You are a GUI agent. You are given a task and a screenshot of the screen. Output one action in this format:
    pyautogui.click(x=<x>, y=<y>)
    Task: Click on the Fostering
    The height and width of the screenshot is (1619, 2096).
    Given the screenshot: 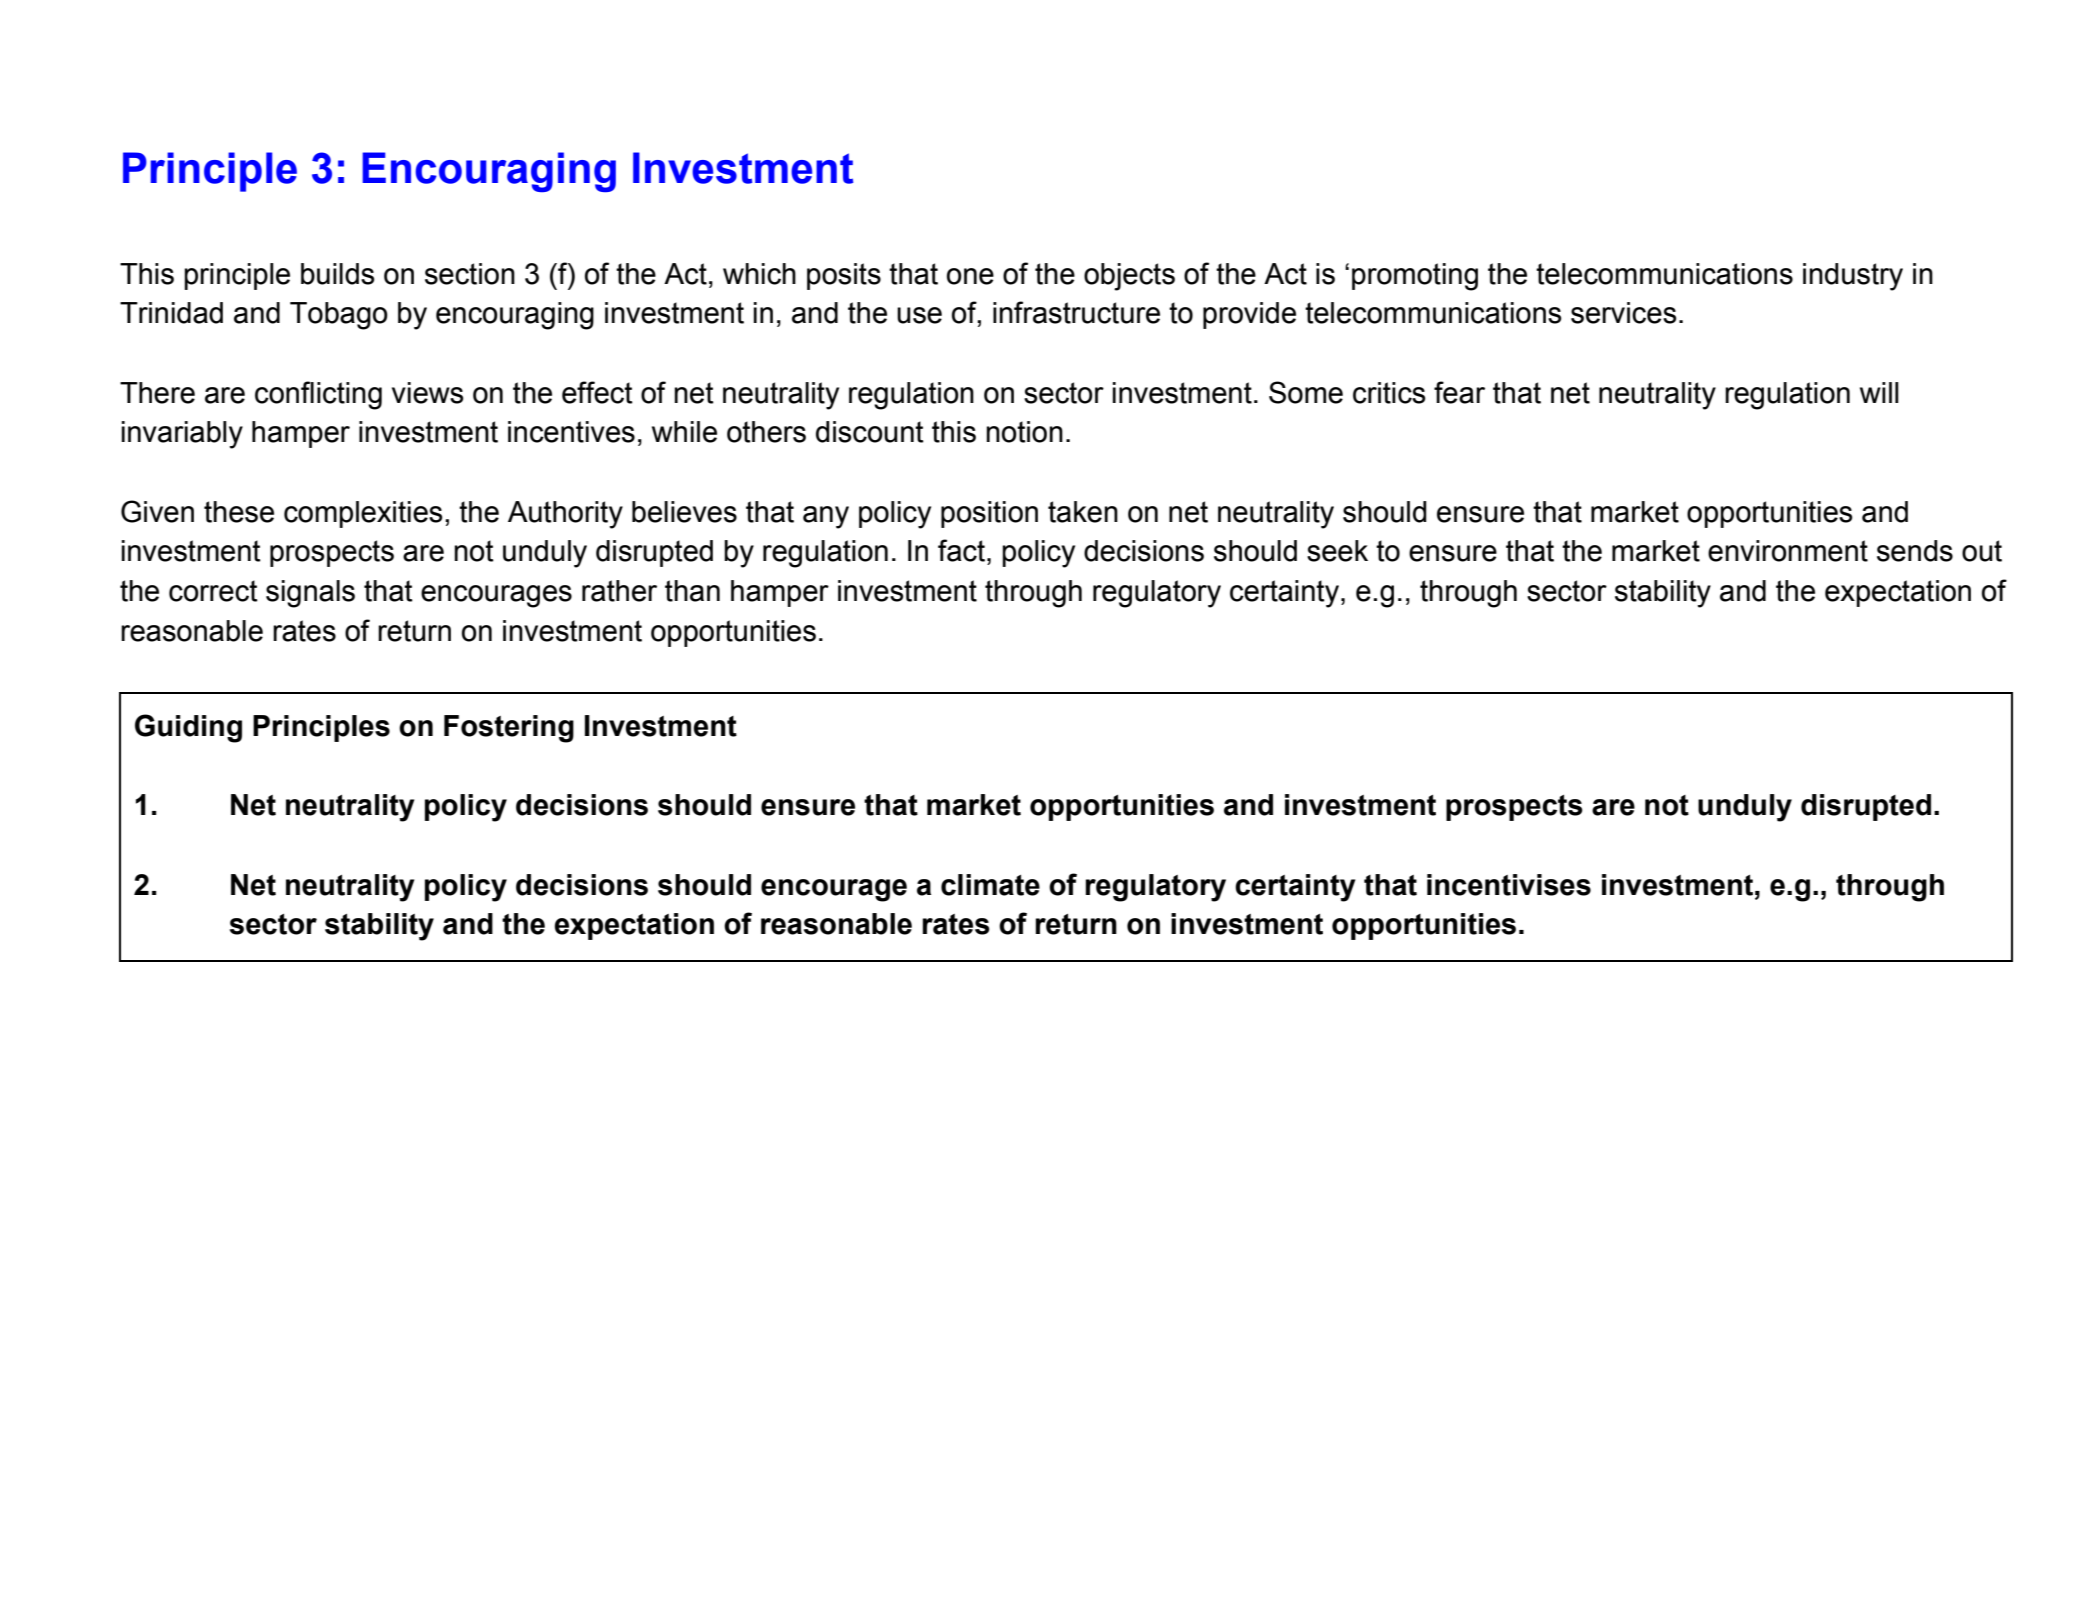 What is the action you would take?
    pyautogui.click(x=509, y=729)
